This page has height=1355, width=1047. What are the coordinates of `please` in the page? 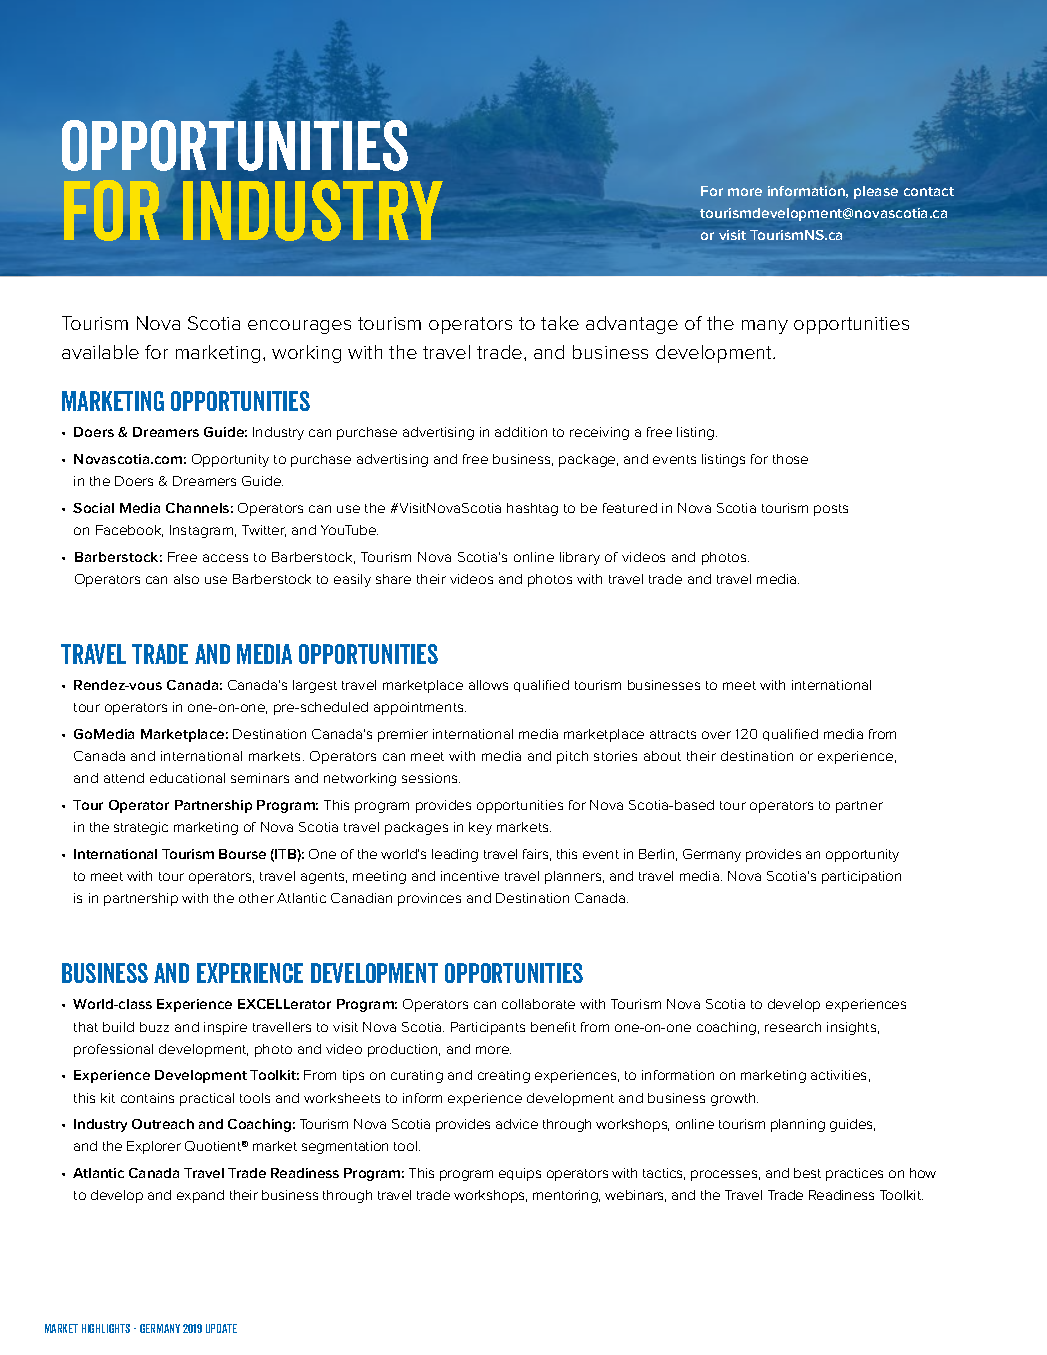 It's located at (876, 192).
